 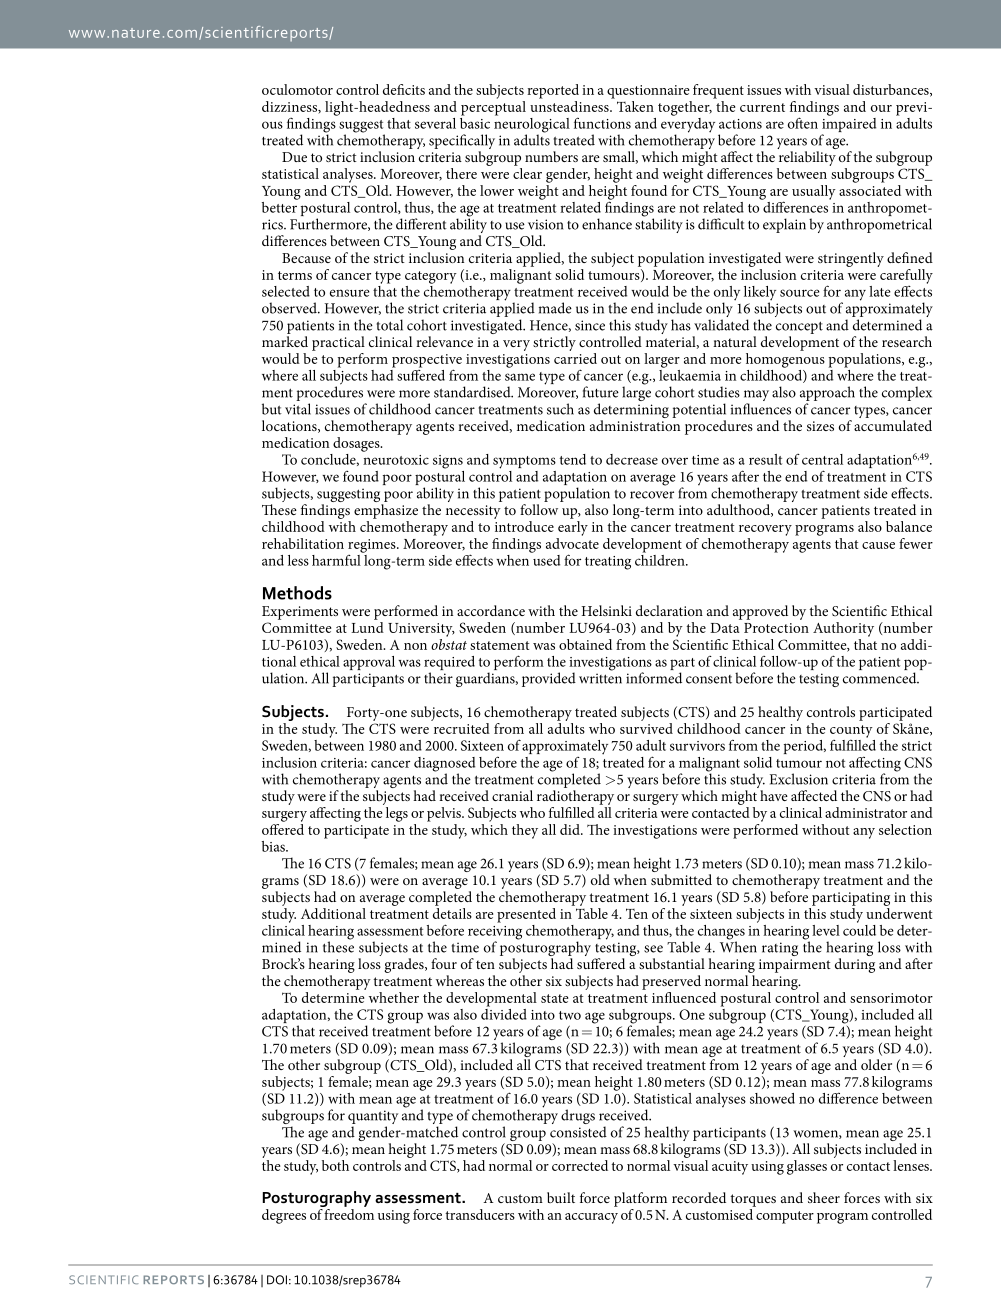 What do you see at coordinates (585, 644) in the page?
I see `obtained` at bounding box center [585, 644].
